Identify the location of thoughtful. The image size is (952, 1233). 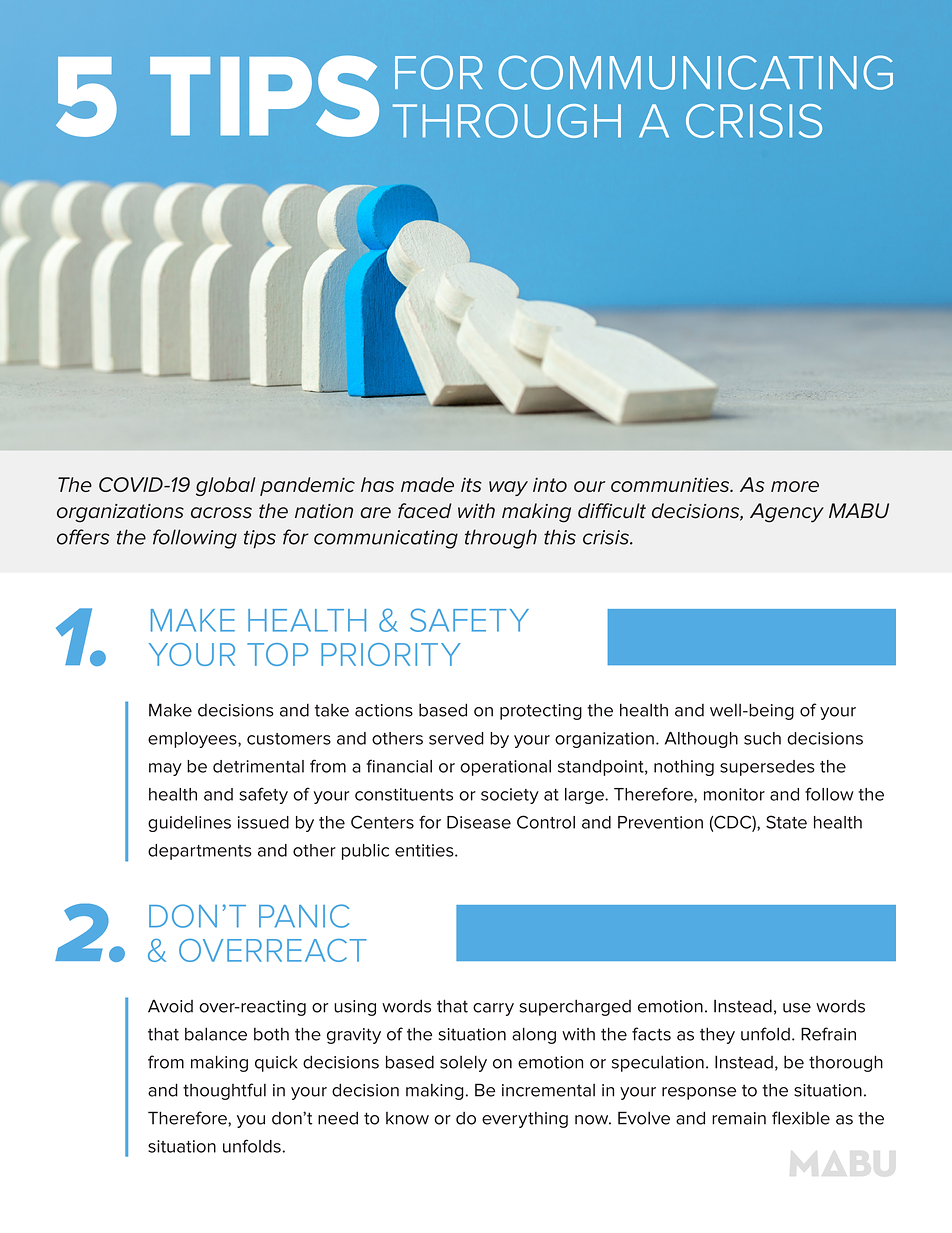
(224, 1091).
